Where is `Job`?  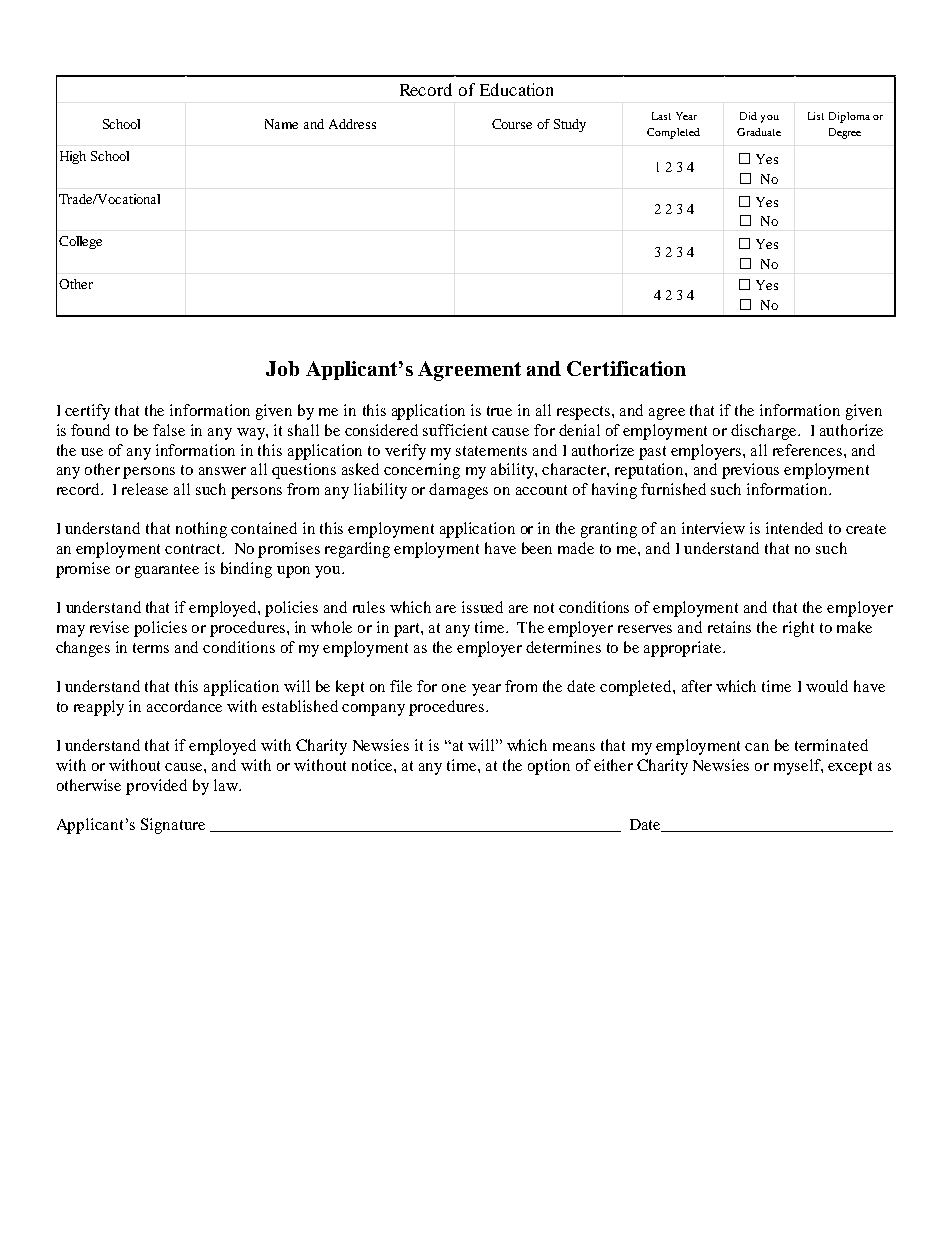 Job is located at coordinates (282, 368).
